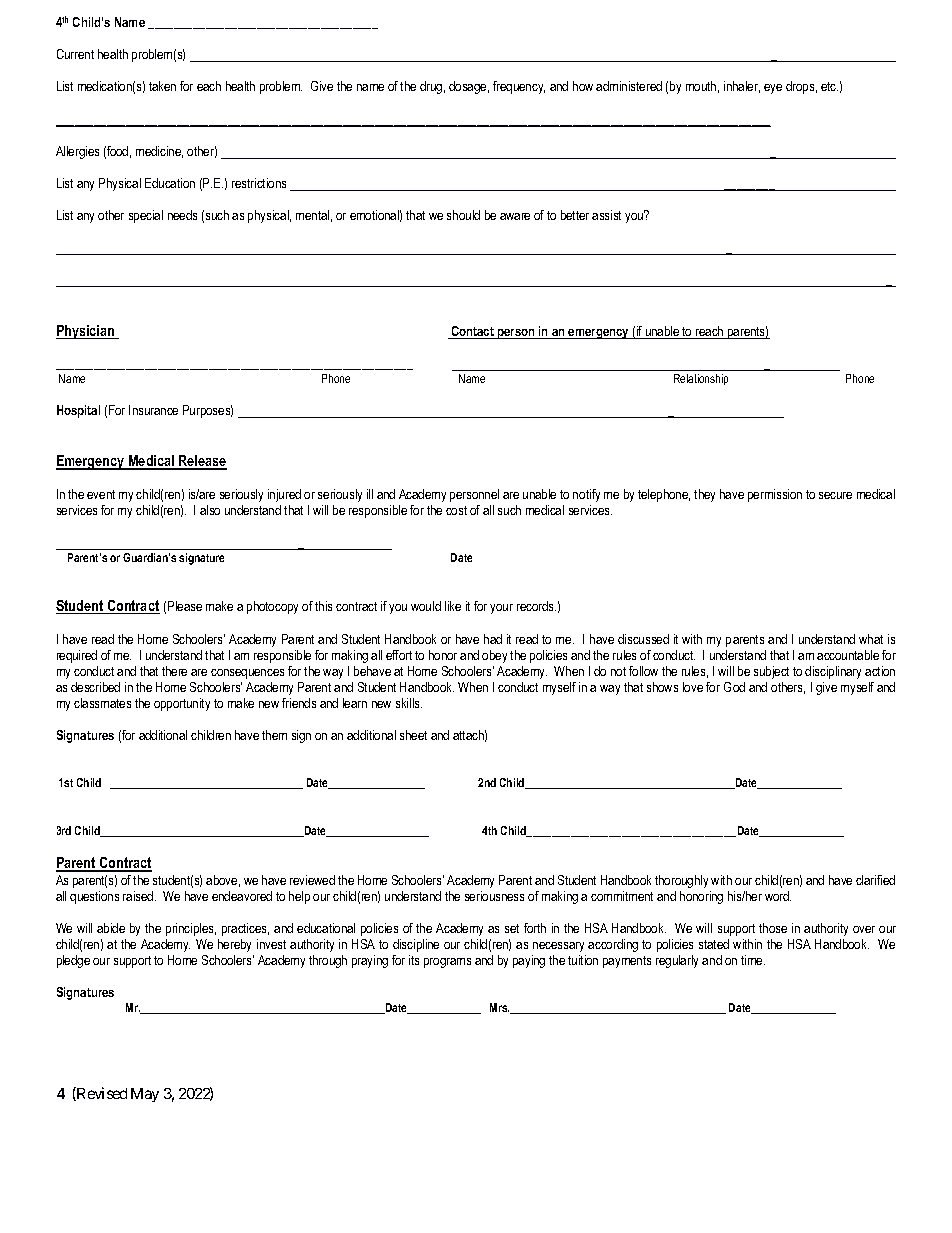 The image size is (952, 1233). I want to click on opportunity, so click(182, 704).
